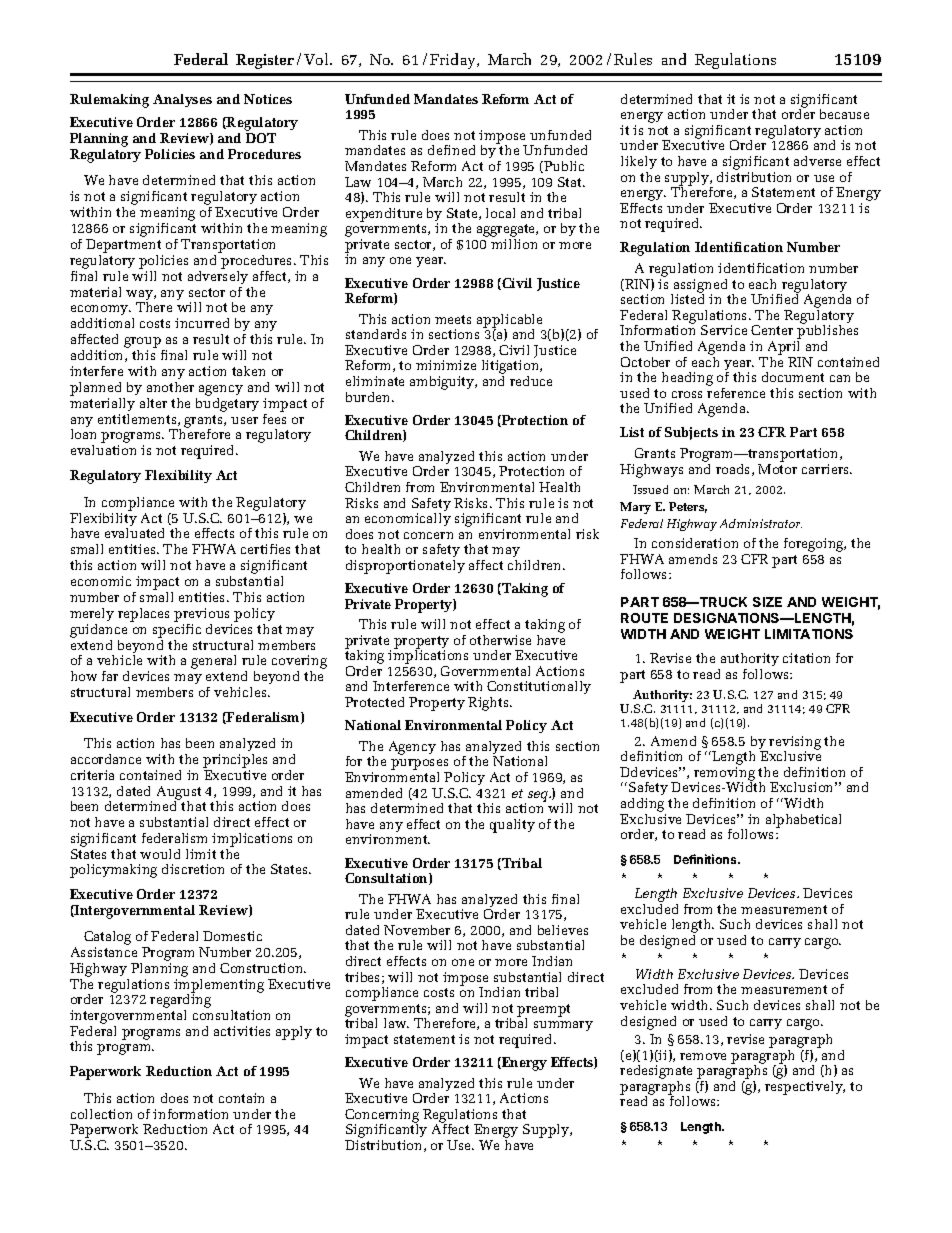  What do you see at coordinates (143, 344) in the page?
I see `group` at bounding box center [143, 344].
